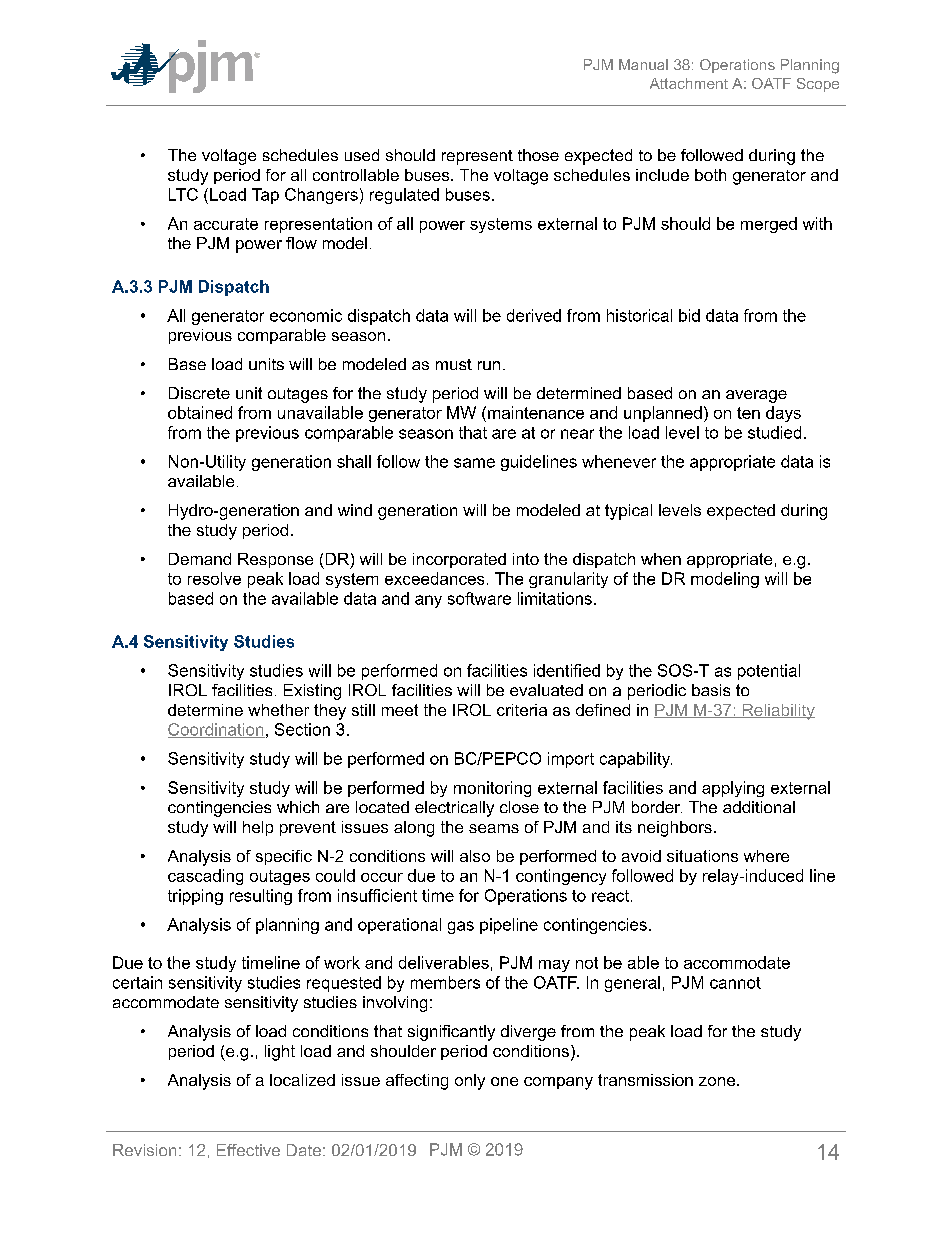 This page has height=1233, width=952. I want to click on software, so click(479, 598).
